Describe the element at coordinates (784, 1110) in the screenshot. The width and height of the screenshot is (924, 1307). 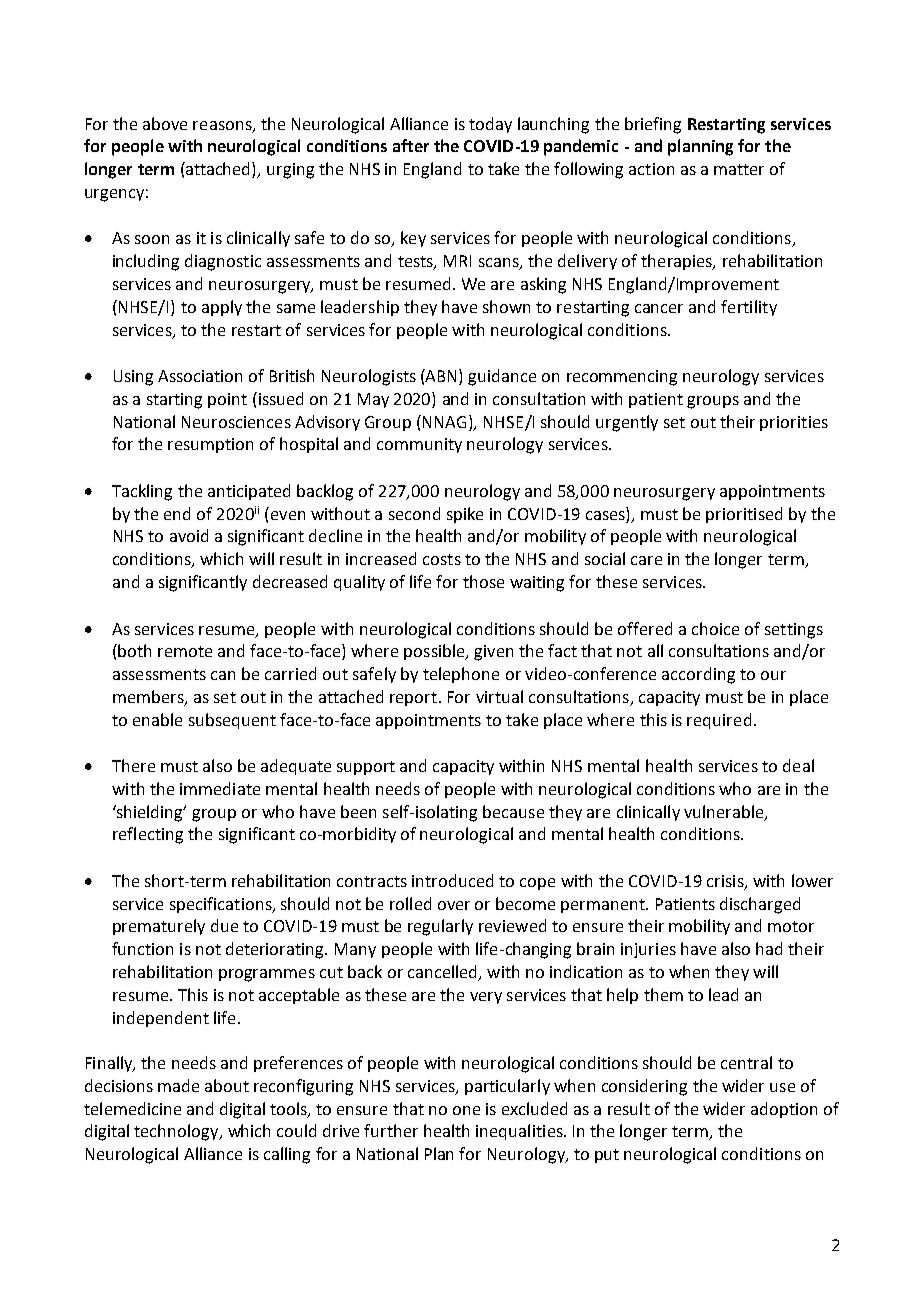
I see `adoption` at that location.
